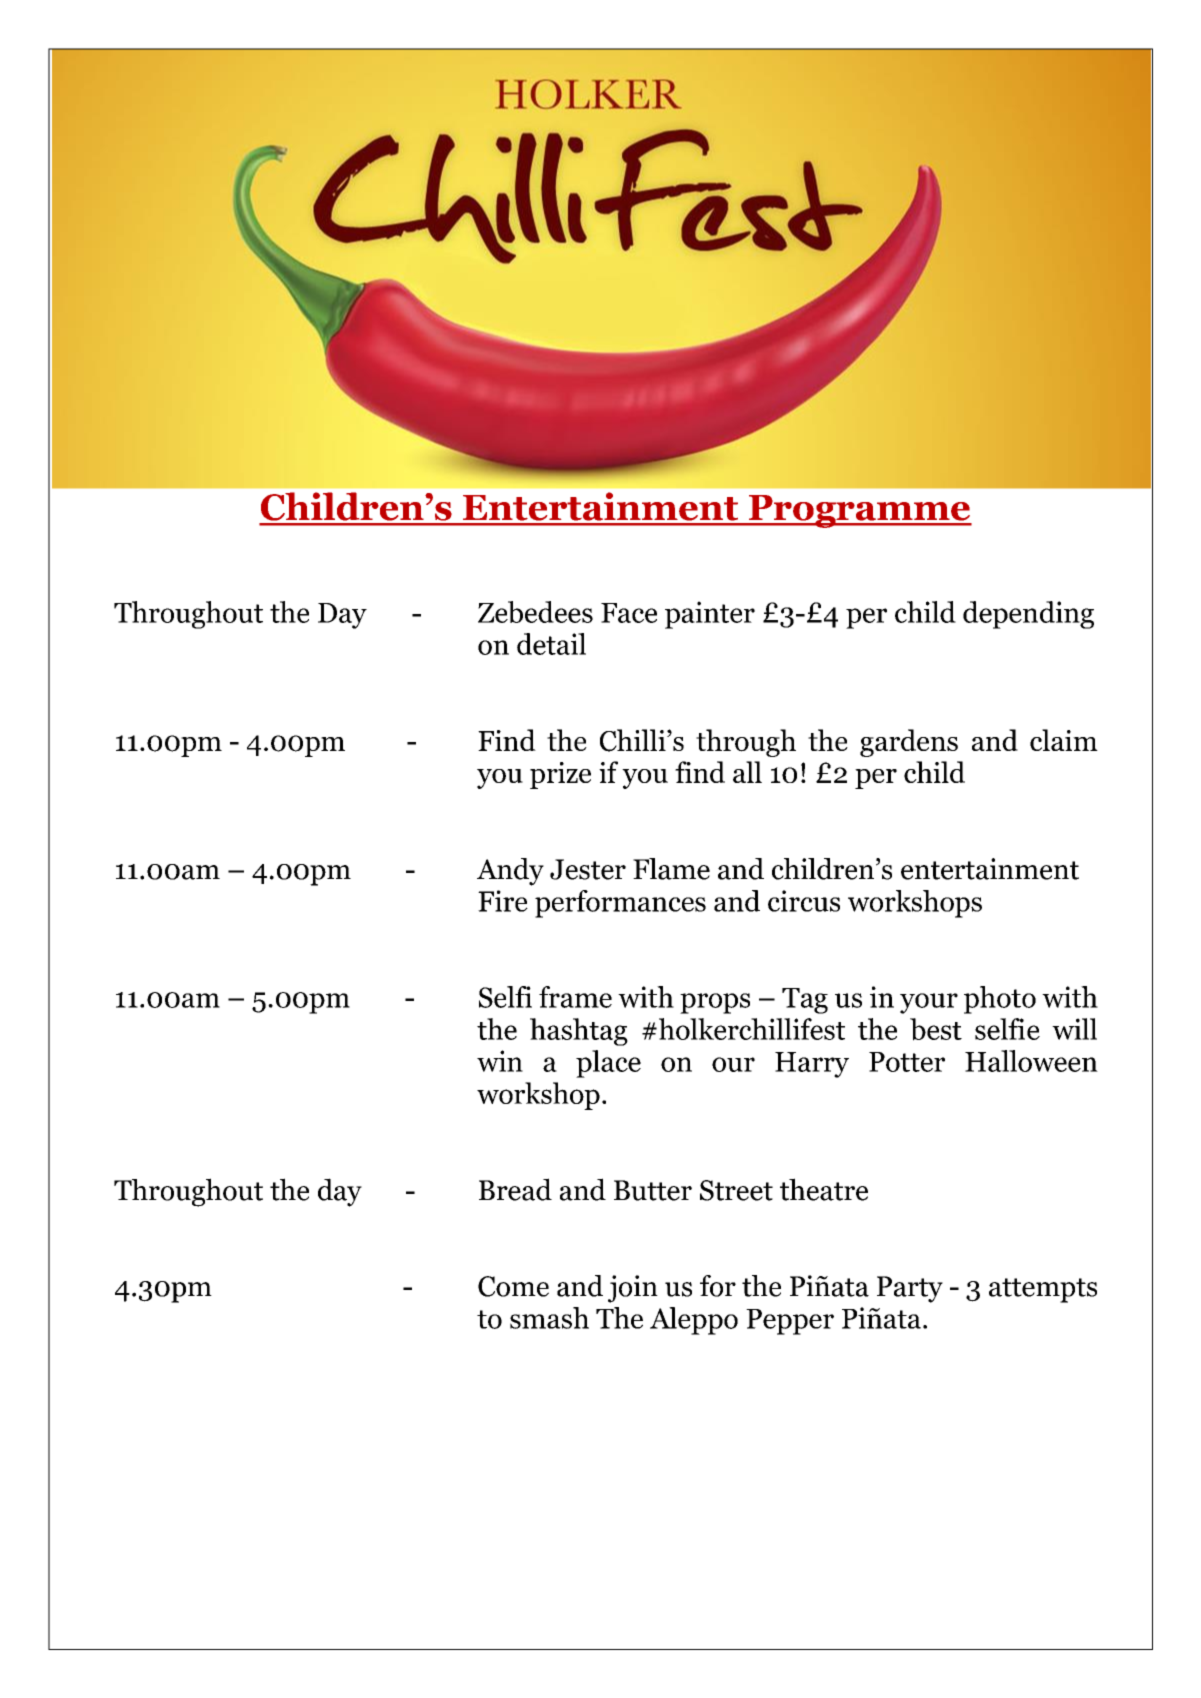 The width and height of the screenshot is (1201, 1698). What do you see at coordinates (1028, 615) in the screenshot?
I see `depending` at bounding box center [1028, 615].
